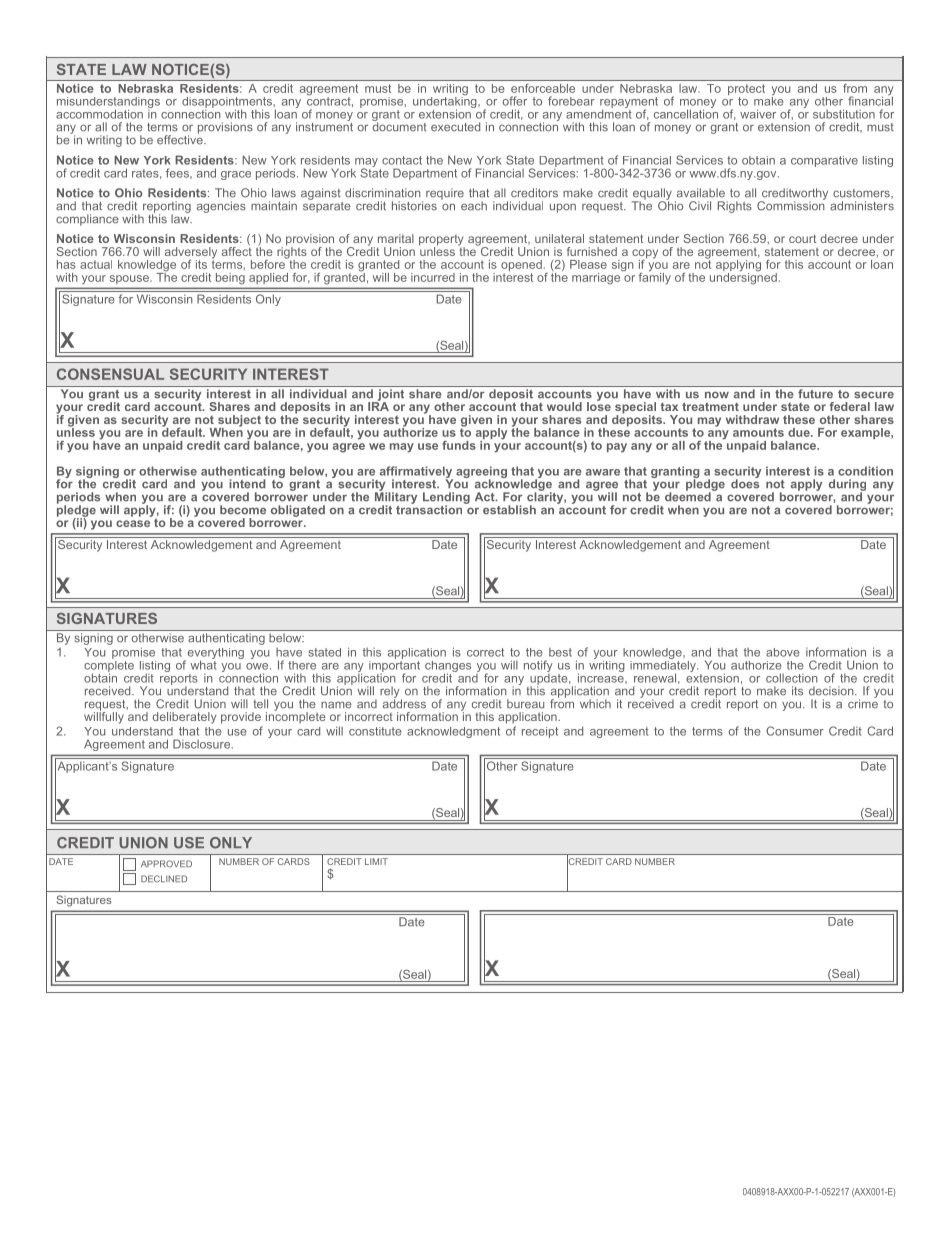 The image size is (952, 1233). I want to click on deliberately, so click(184, 718).
